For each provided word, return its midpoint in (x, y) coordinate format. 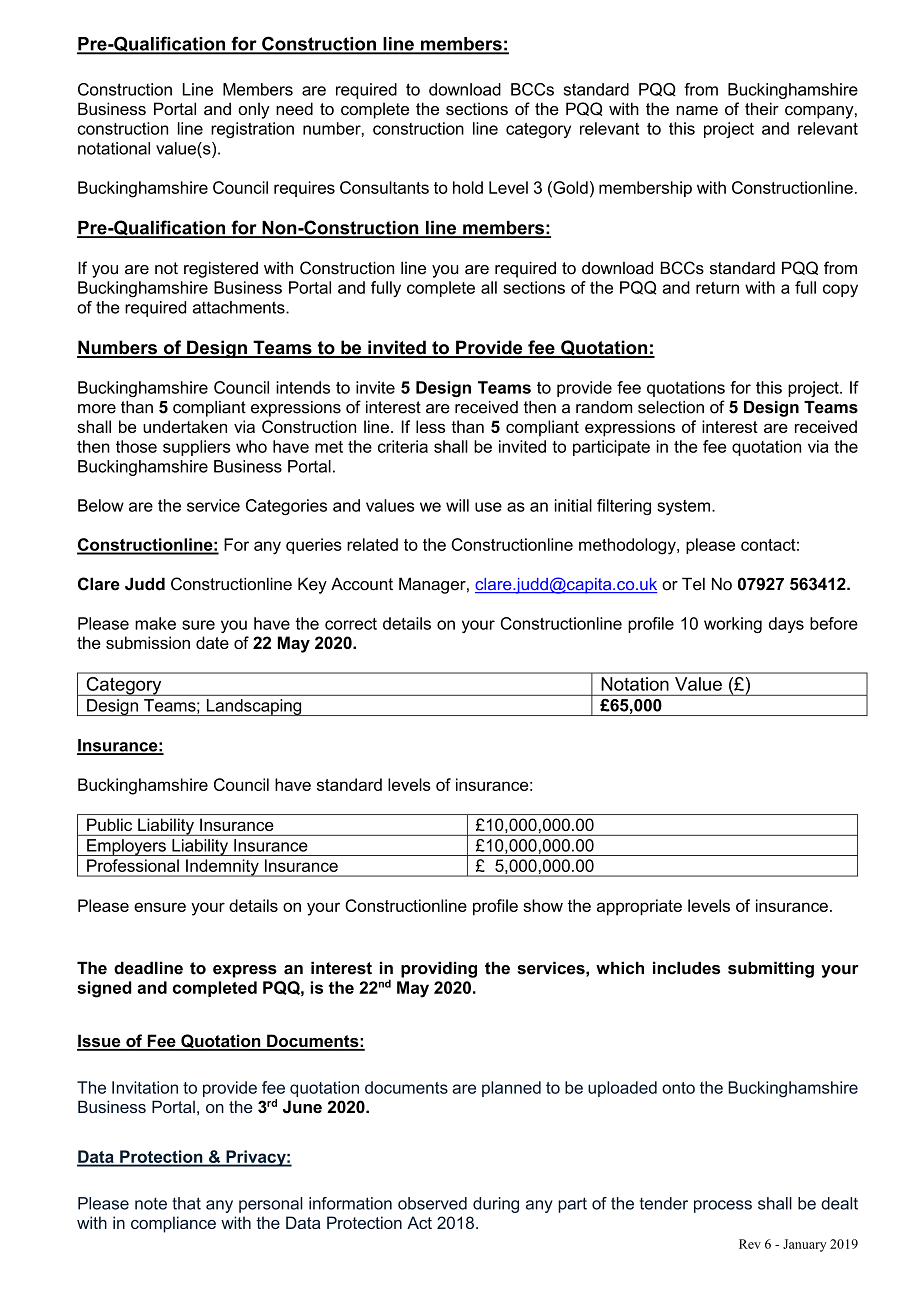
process (723, 1206)
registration (252, 130)
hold (468, 187)
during (496, 1205)
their (762, 108)
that (186, 1203)
